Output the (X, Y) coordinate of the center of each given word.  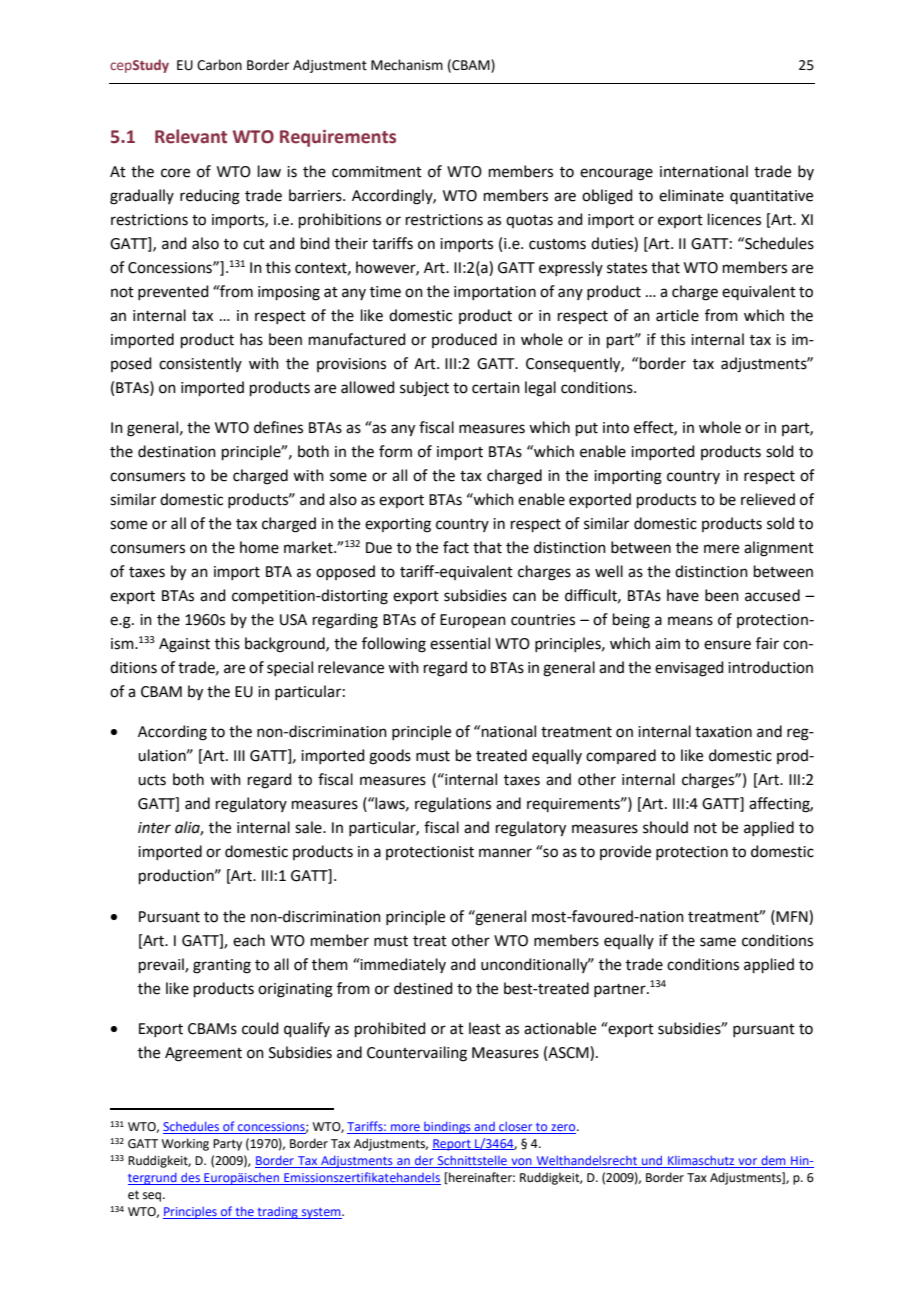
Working (185, 1144)
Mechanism (407, 65)
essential (460, 643)
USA (293, 620)
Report (452, 1145)
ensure (727, 645)
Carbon (219, 65)
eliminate (691, 195)
